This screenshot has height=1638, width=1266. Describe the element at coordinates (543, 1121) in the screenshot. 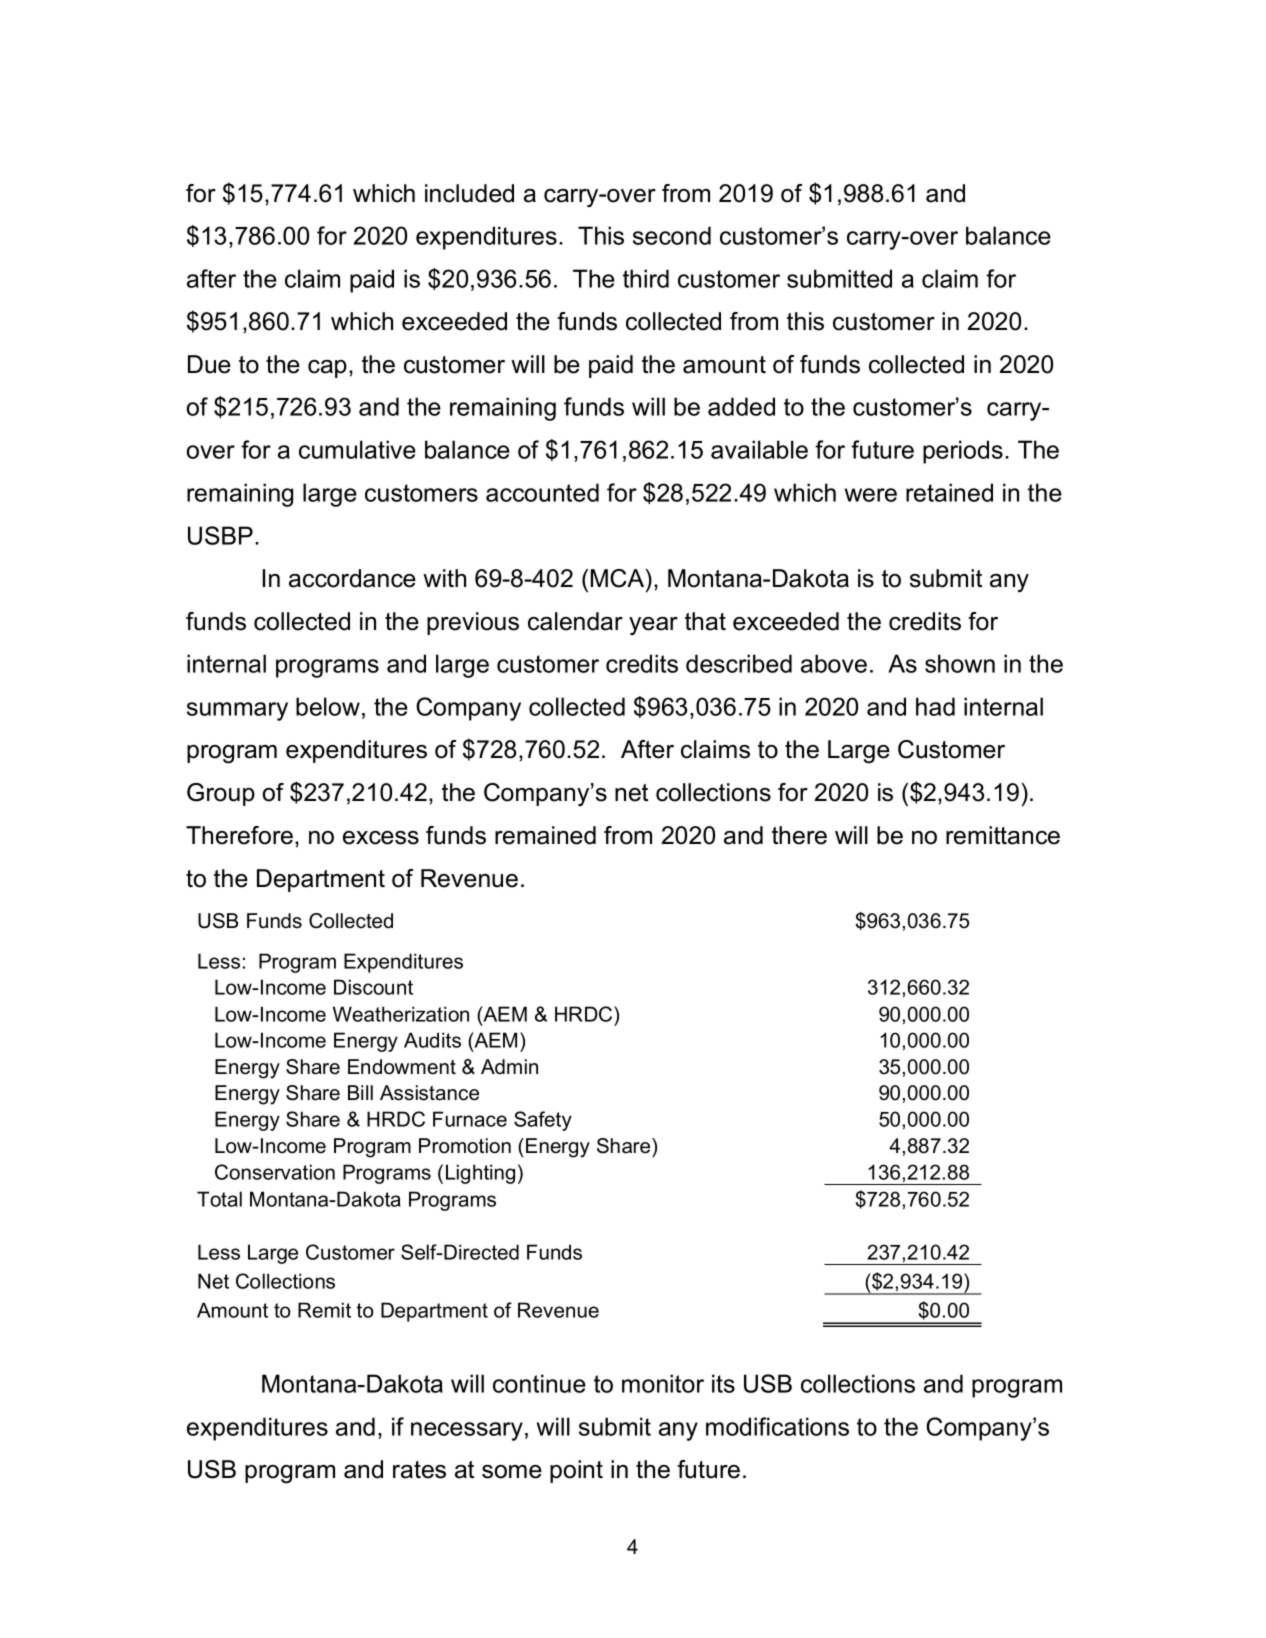

I see `Safety` at that location.
